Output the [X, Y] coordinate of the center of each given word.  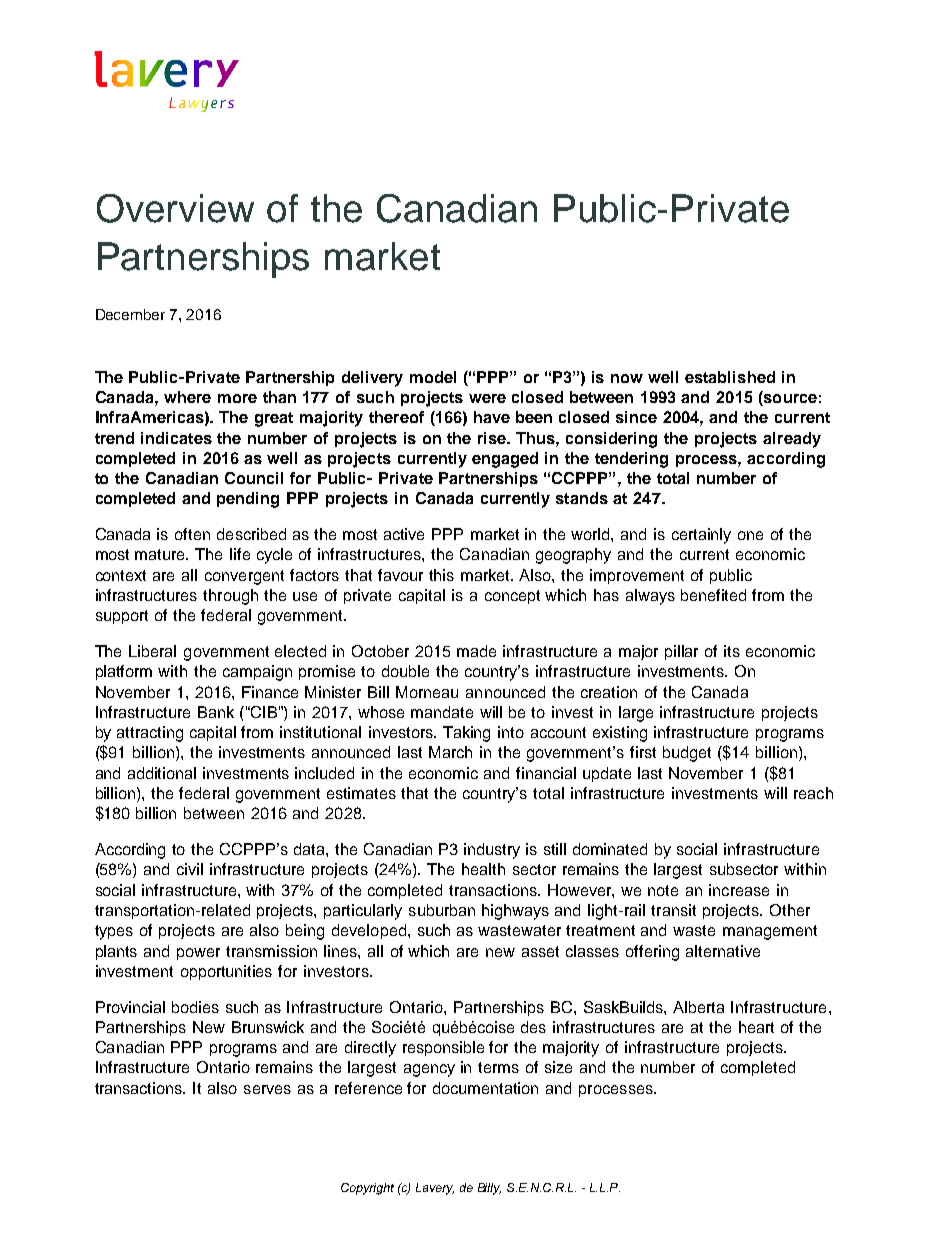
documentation [485, 1088]
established [730, 377]
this [441, 575]
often [192, 534]
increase [739, 890]
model [433, 377]
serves [267, 1089]
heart [756, 1027]
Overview [175, 208]
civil [190, 869]
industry [492, 851]
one [750, 535]
